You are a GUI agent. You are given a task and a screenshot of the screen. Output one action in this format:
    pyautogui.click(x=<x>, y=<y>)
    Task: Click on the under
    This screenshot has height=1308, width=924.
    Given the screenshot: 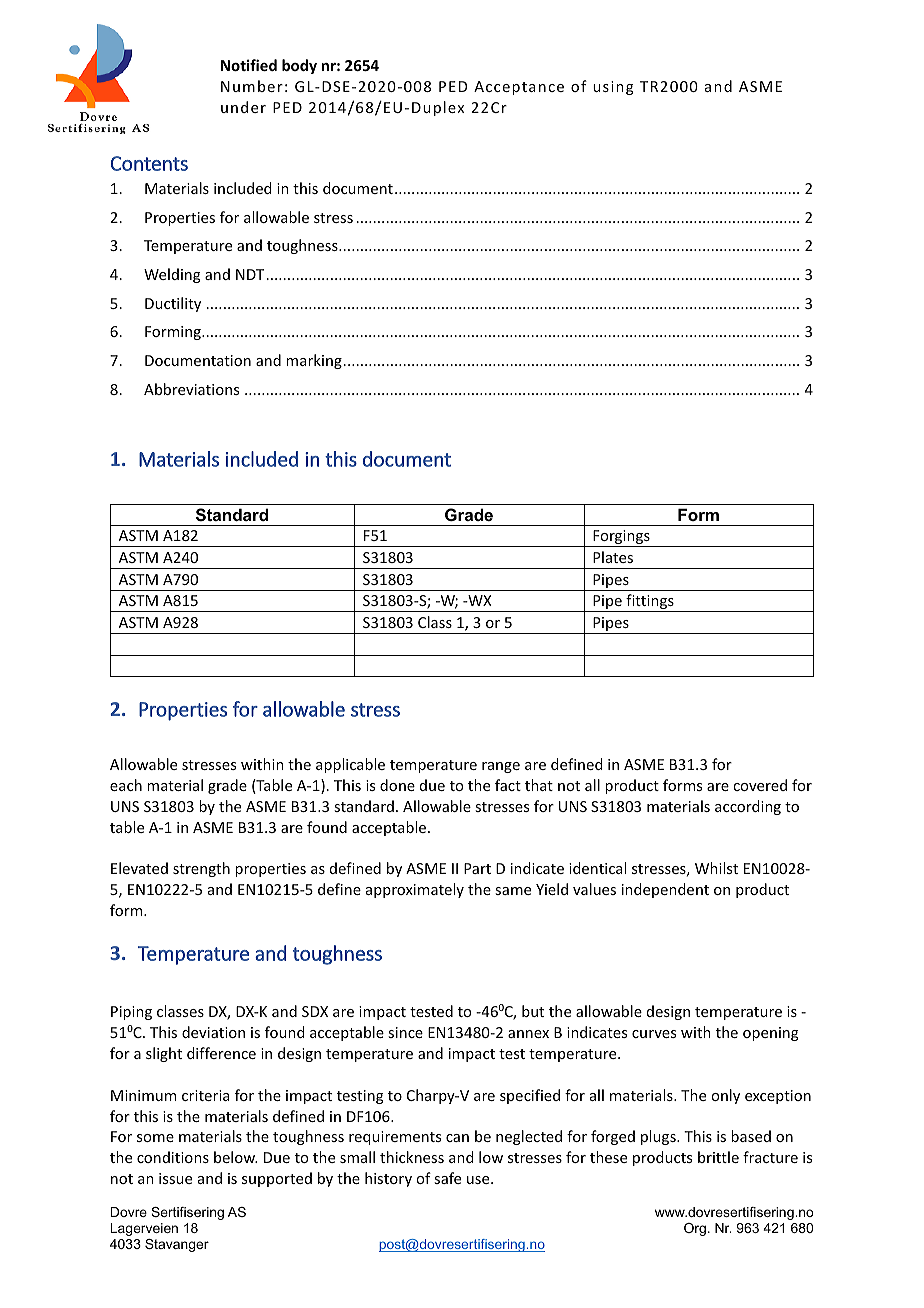 What is the action you would take?
    pyautogui.click(x=243, y=107)
